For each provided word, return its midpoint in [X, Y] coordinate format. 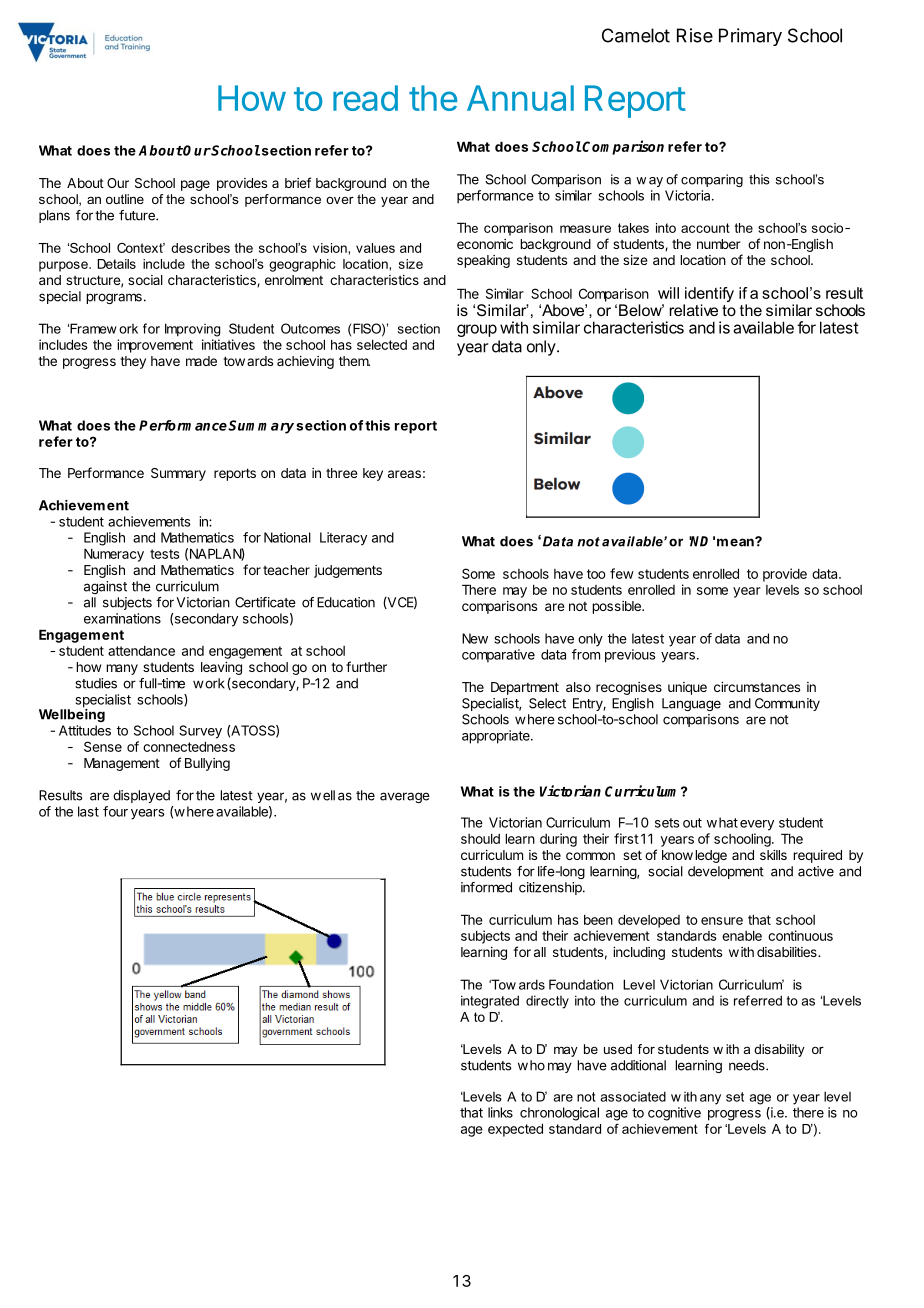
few [622, 573]
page [195, 185]
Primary [750, 37]
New [475, 638]
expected [515, 1130]
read [365, 98]
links [500, 1112]
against [105, 587]
